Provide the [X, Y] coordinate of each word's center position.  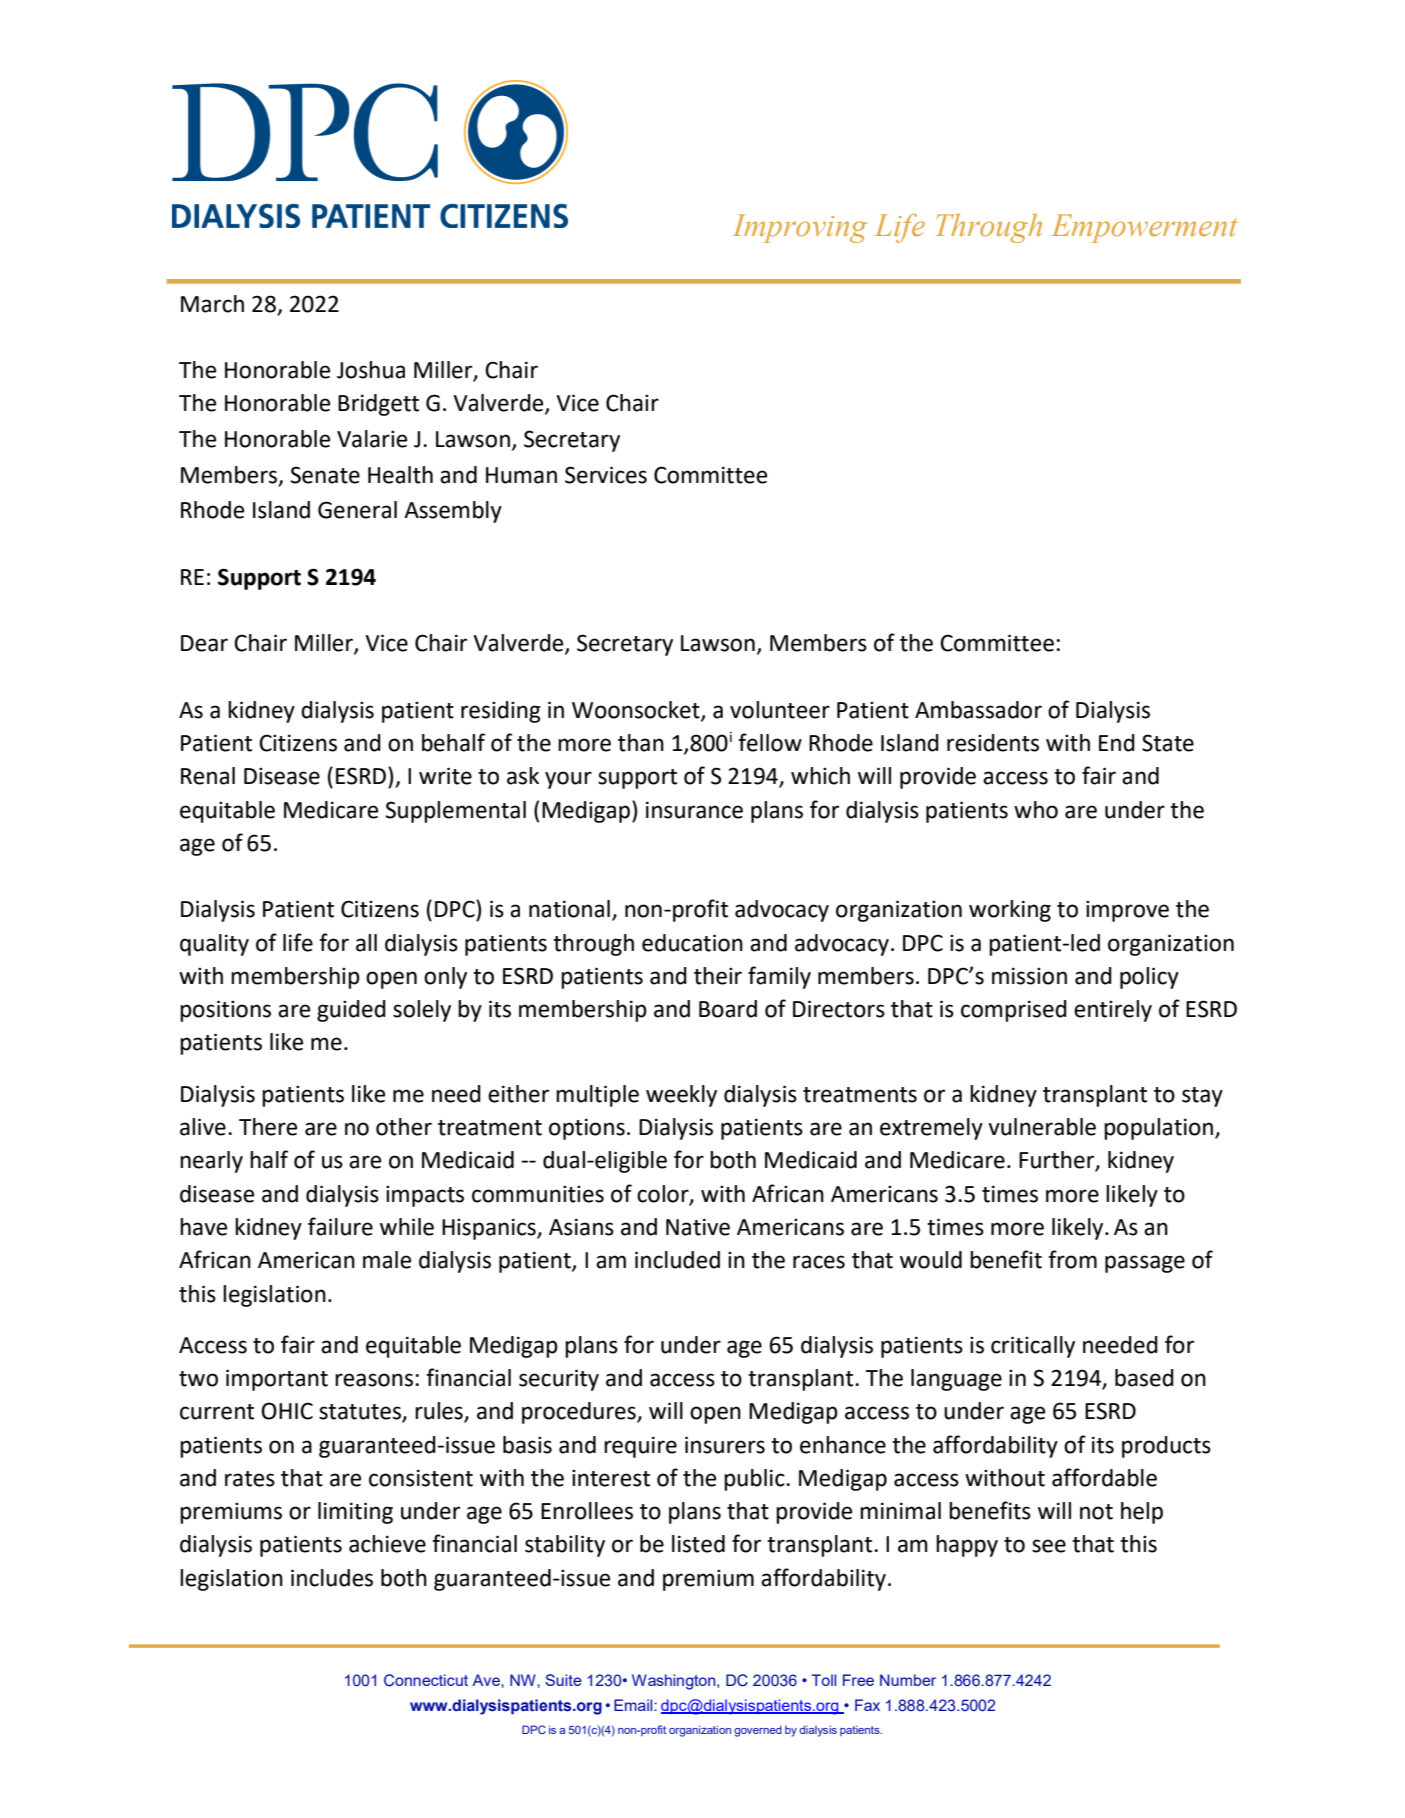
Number [908, 1680]
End [1117, 743]
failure [340, 1226]
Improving [800, 228]
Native [698, 1227]
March [212, 304]
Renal [208, 776]
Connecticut [426, 1680]
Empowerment [1144, 228]
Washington [675, 1682]
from [1072, 1259]
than [641, 743]
